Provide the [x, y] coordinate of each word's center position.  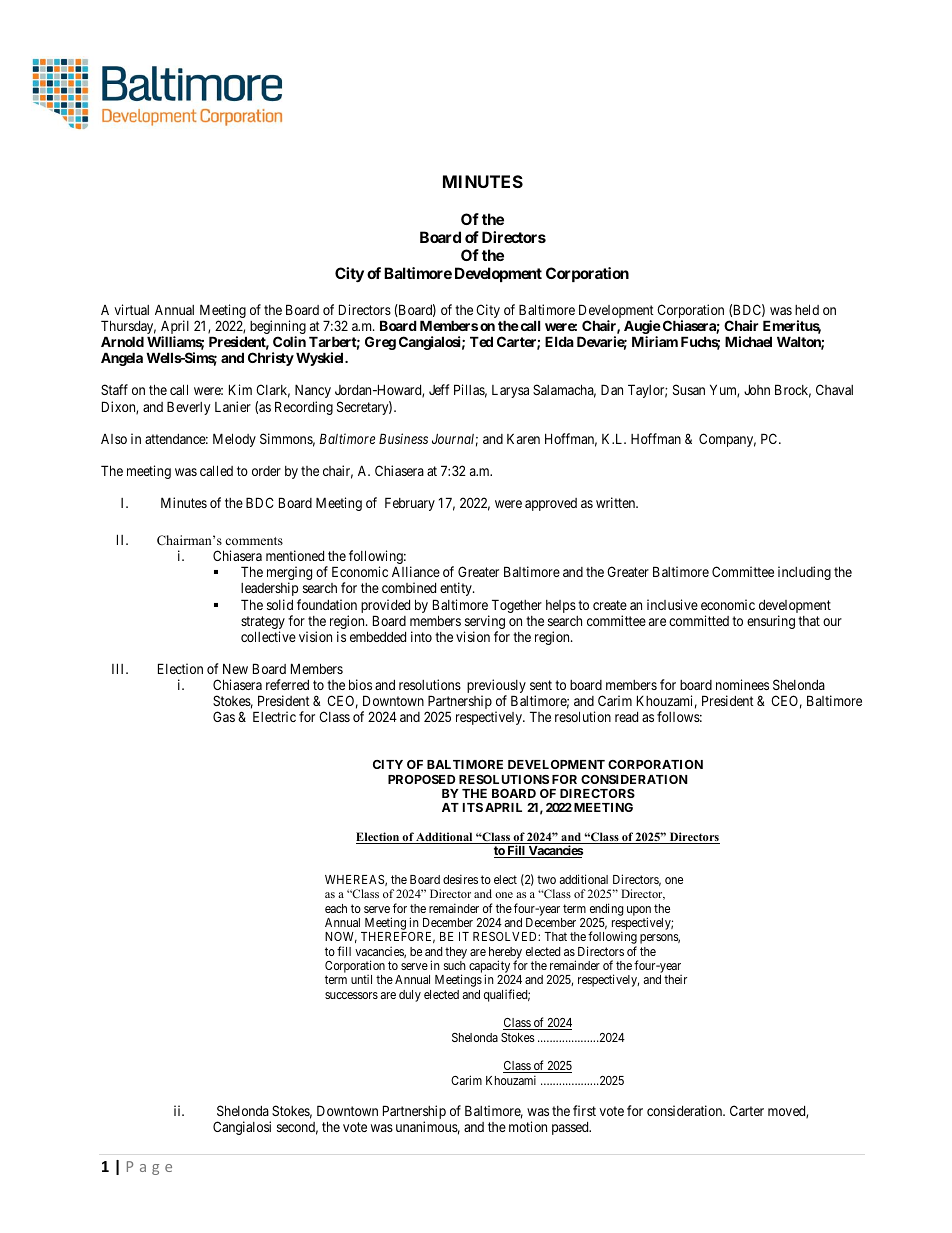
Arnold [122, 341]
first [584, 1110]
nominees [742, 684]
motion [528, 1126]
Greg [380, 343]
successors [351, 995]
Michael [748, 341]
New [235, 669]
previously [496, 687]
